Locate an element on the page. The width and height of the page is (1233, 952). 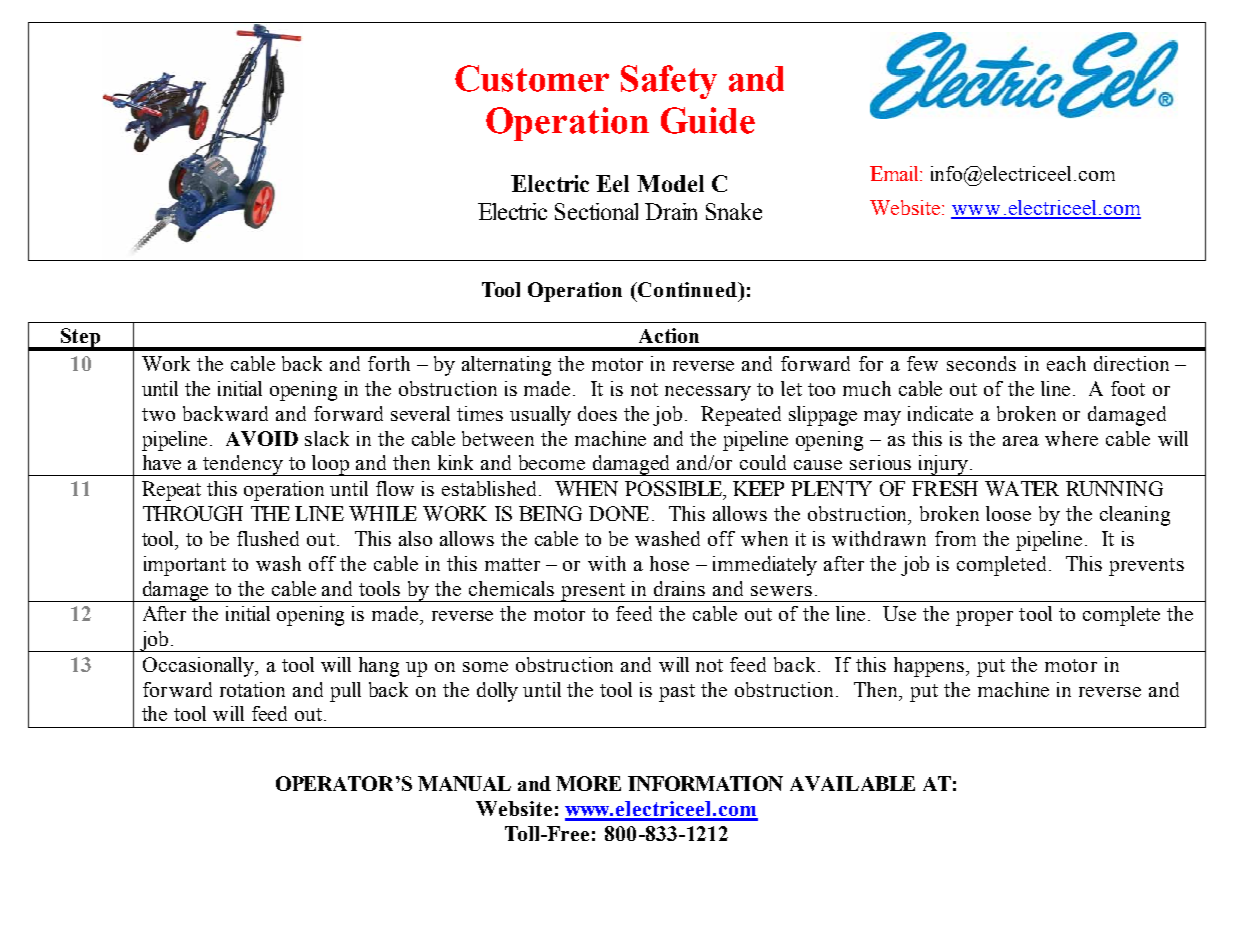
MORE is located at coordinates (588, 783).
